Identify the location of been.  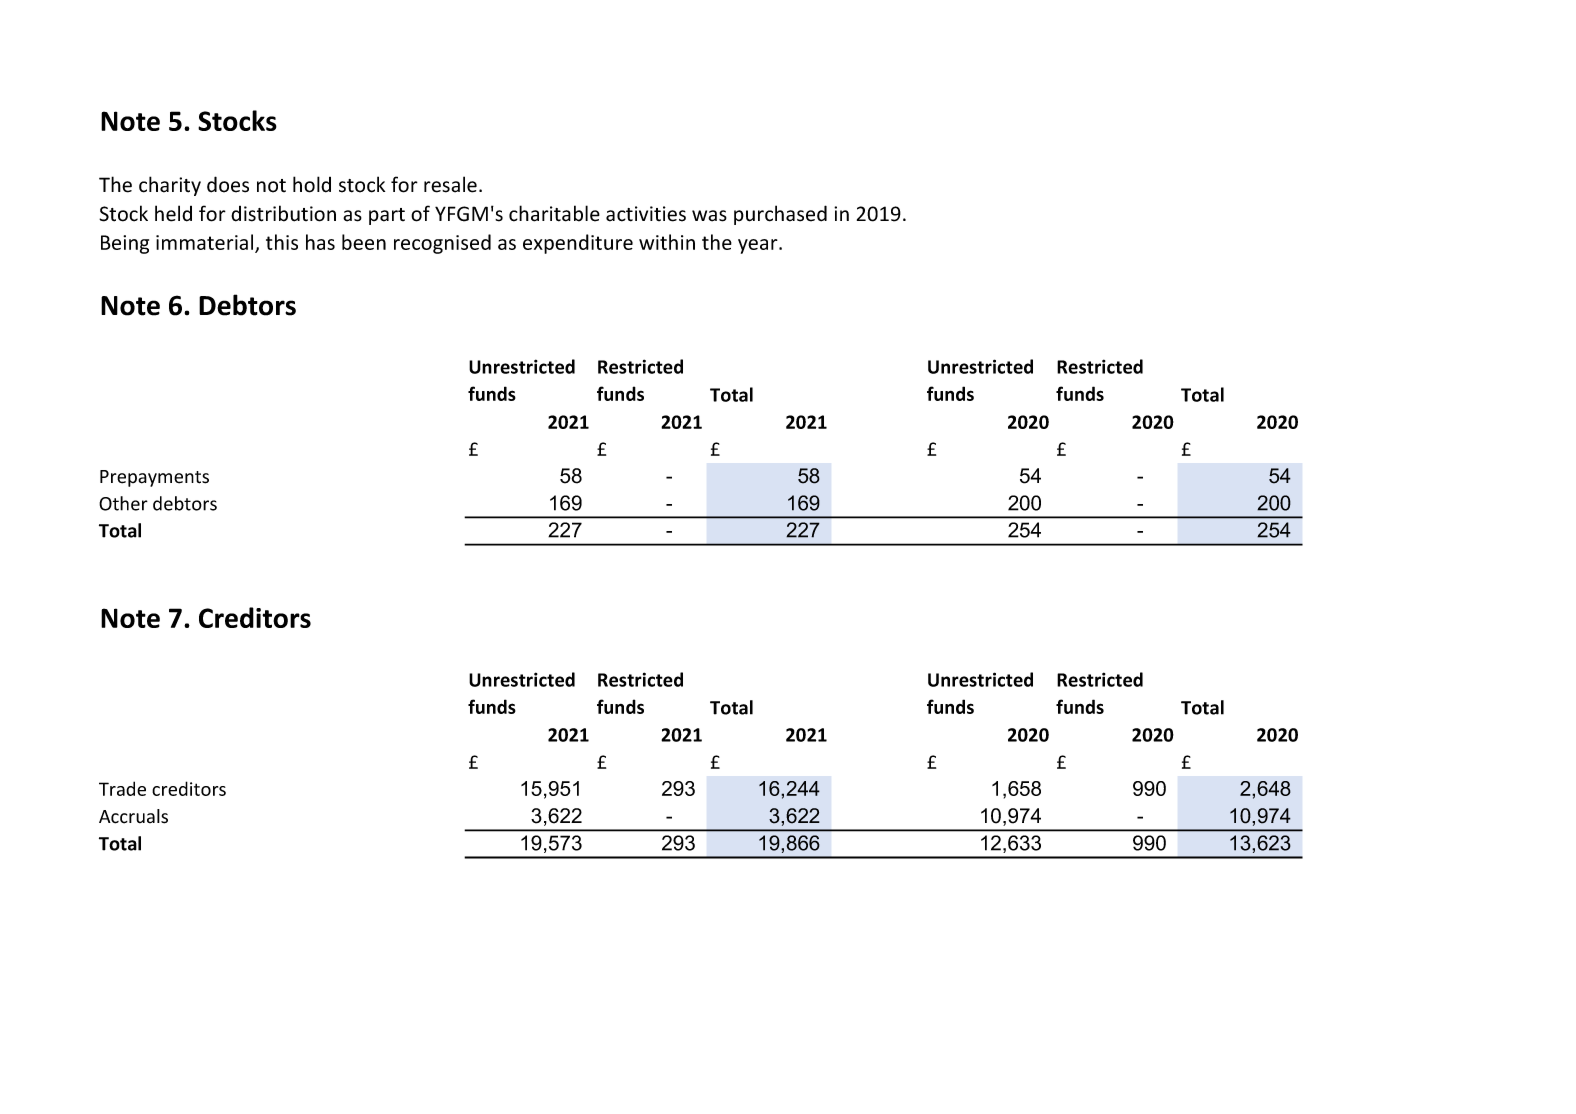
(364, 242).
